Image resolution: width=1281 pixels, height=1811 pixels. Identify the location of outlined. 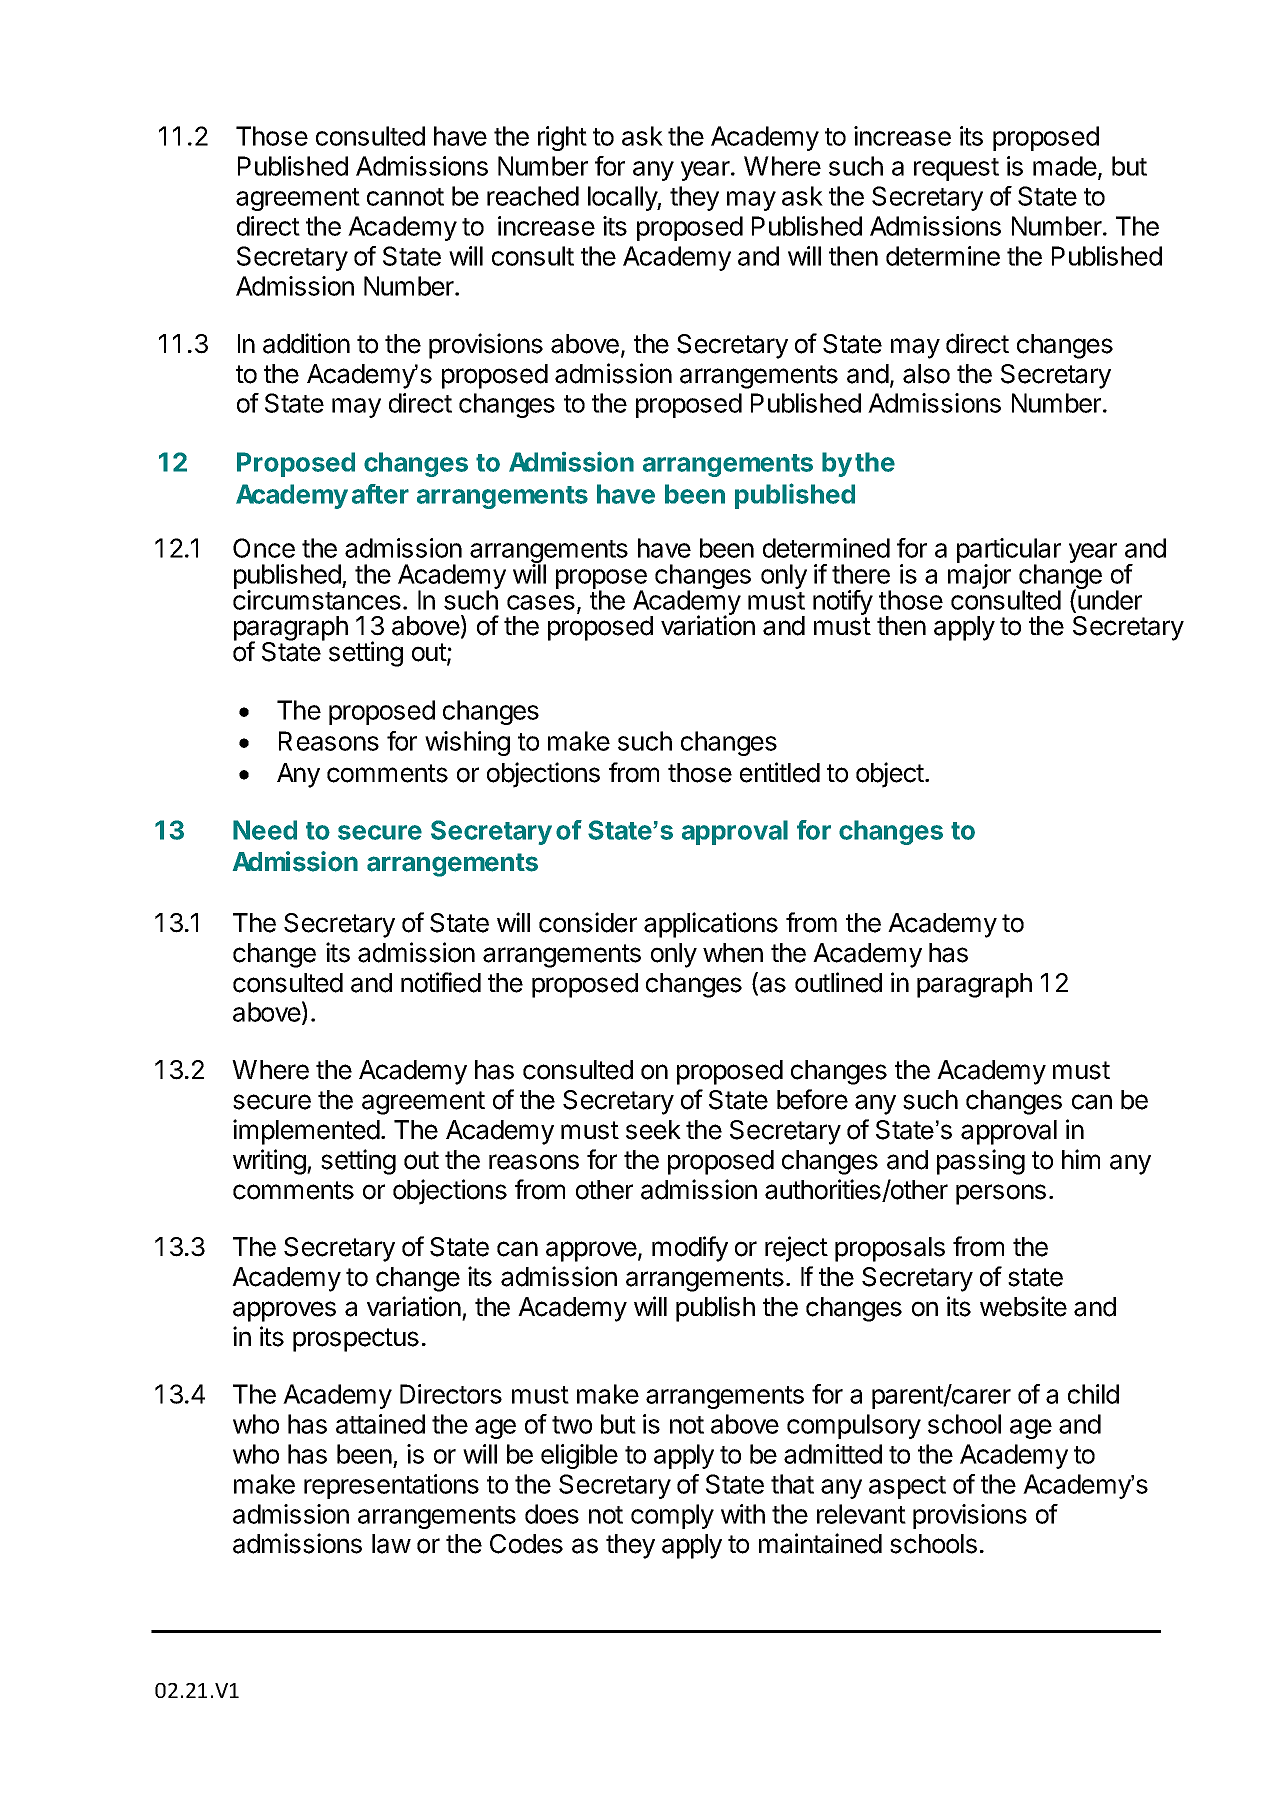
(838, 982).
